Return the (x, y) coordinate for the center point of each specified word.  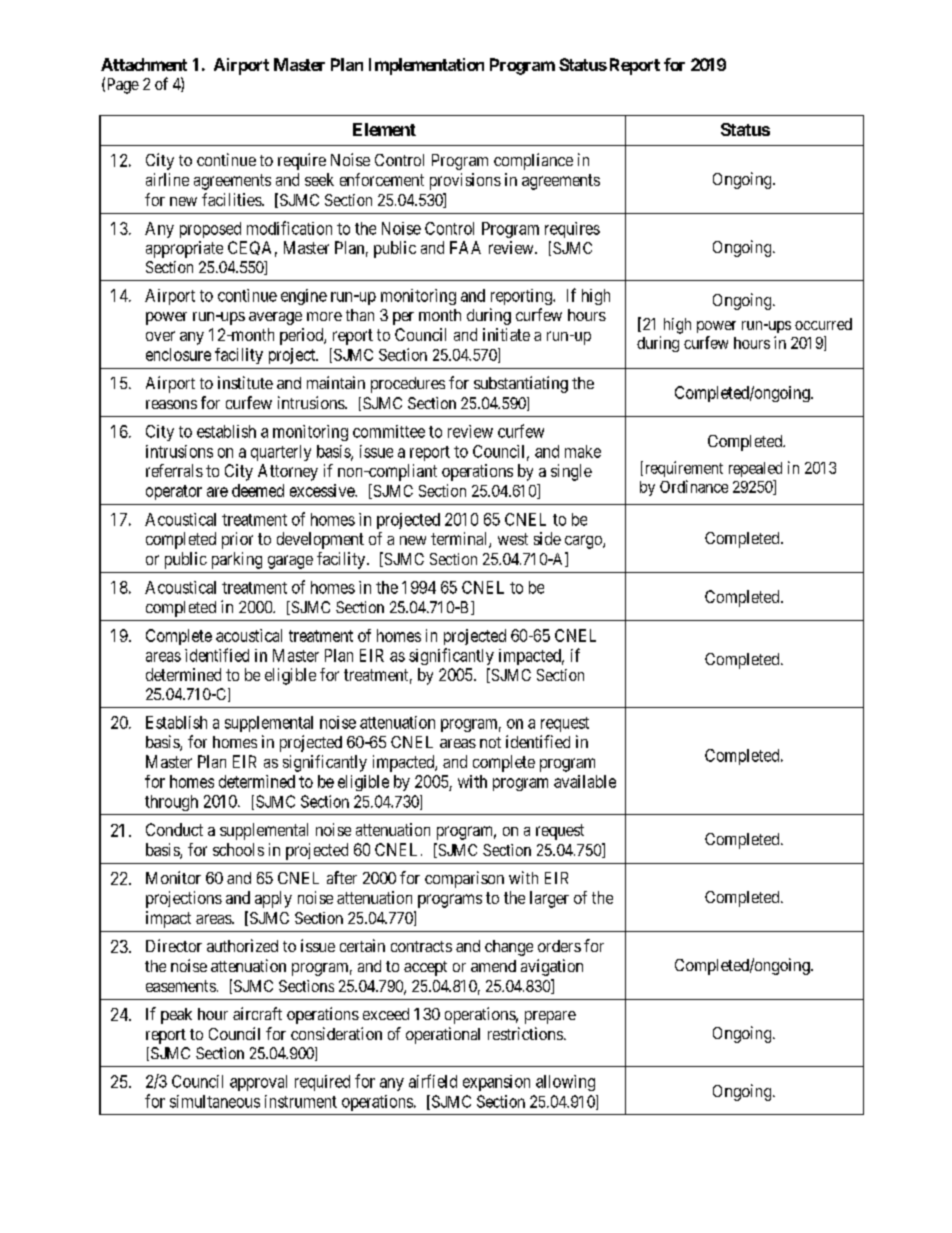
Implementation (426, 66)
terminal (460, 540)
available (585, 781)
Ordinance (694, 486)
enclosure (178, 354)
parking (237, 560)
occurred (823, 324)
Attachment (144, 64)
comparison (464, 879)
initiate (506, 334)
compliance (533, 161)
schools (238, 849)
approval (258, 1083)
